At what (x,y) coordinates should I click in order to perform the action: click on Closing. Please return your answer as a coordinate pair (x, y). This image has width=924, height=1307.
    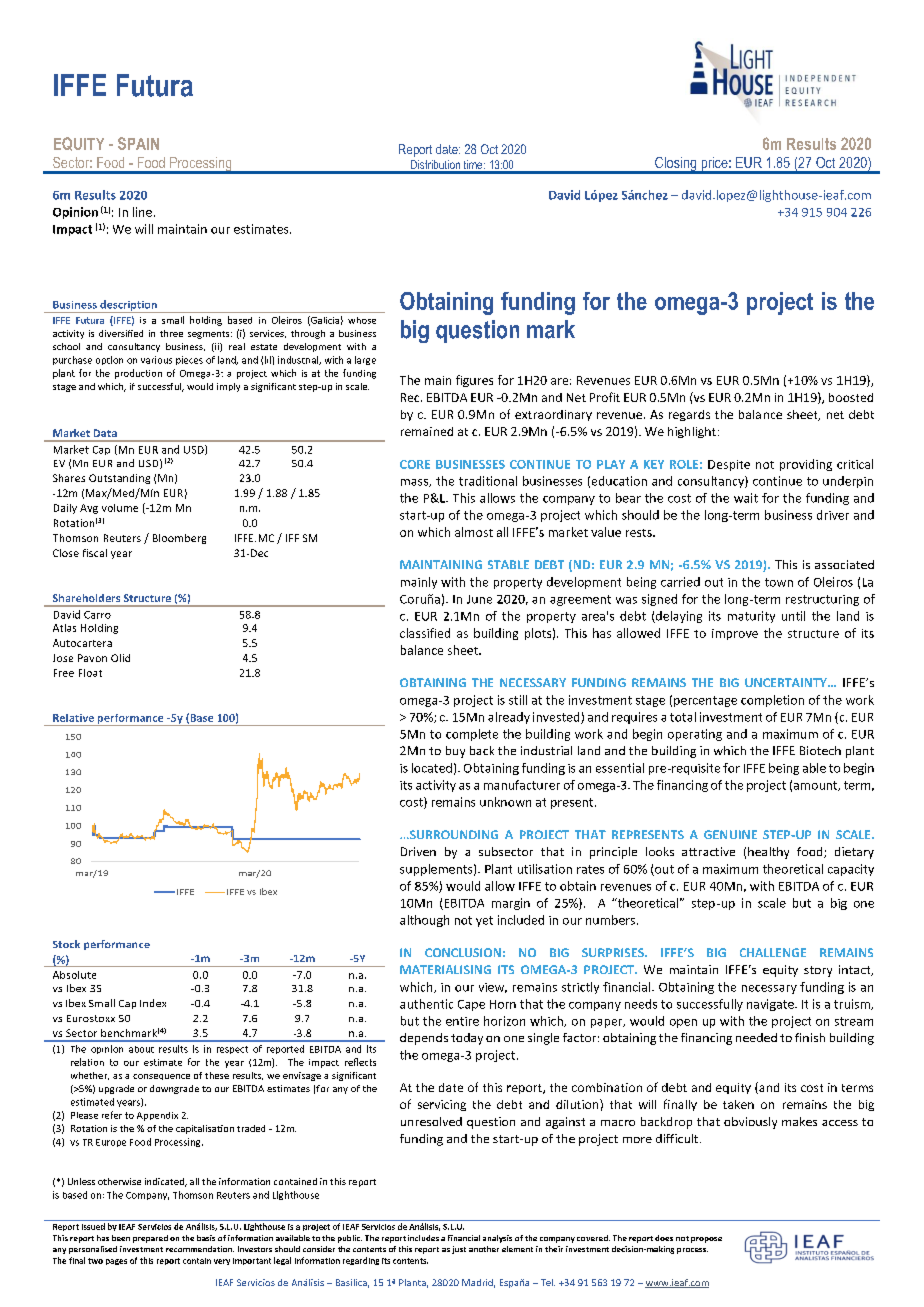
    Looking at the image, I should click on (676, 165).
